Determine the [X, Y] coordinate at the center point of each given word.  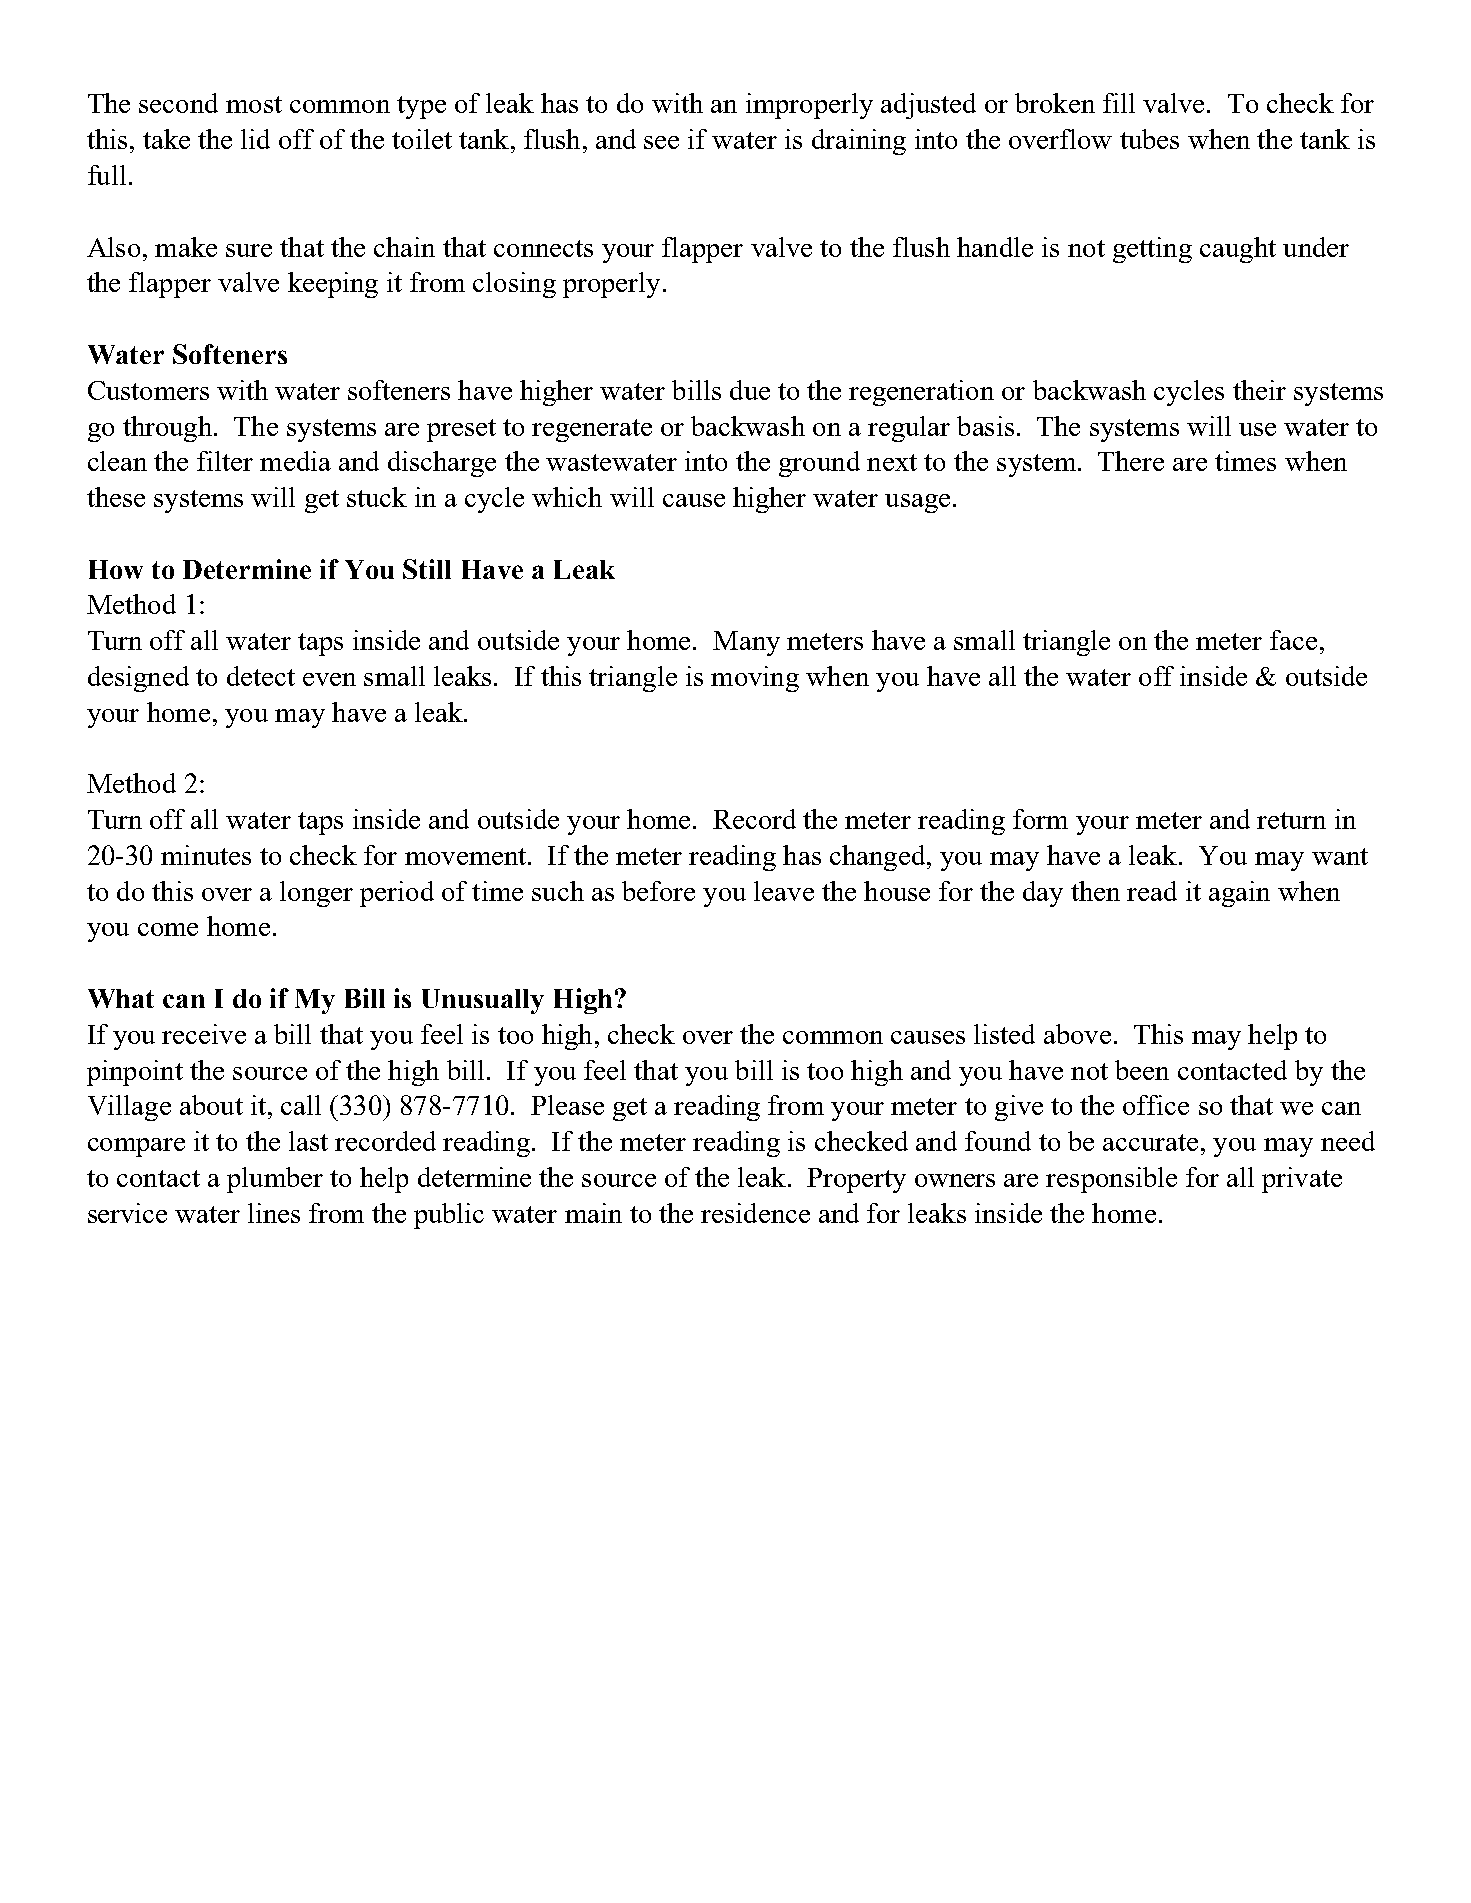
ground [819, 464]
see [661, 142]
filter [225, 461]
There [1131, 461]
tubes [1149, 139]
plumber [275, 1180]
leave [784, 891]
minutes [206, 855]
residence [755, 1213]
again [1239, 894]
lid [255, 139]
